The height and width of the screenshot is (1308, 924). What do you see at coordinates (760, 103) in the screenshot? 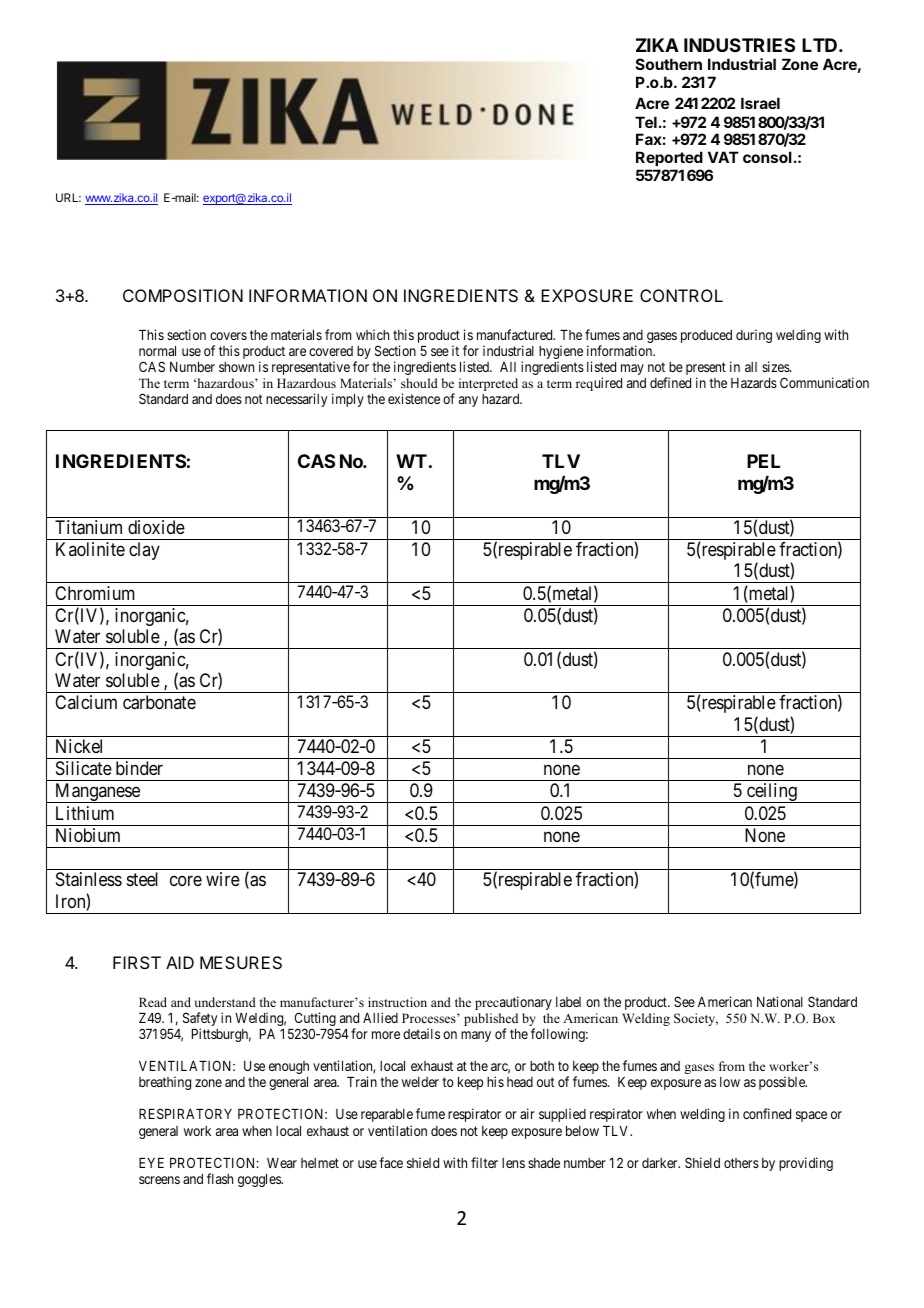
I see `Israel` at bounding box center [760, 103].
